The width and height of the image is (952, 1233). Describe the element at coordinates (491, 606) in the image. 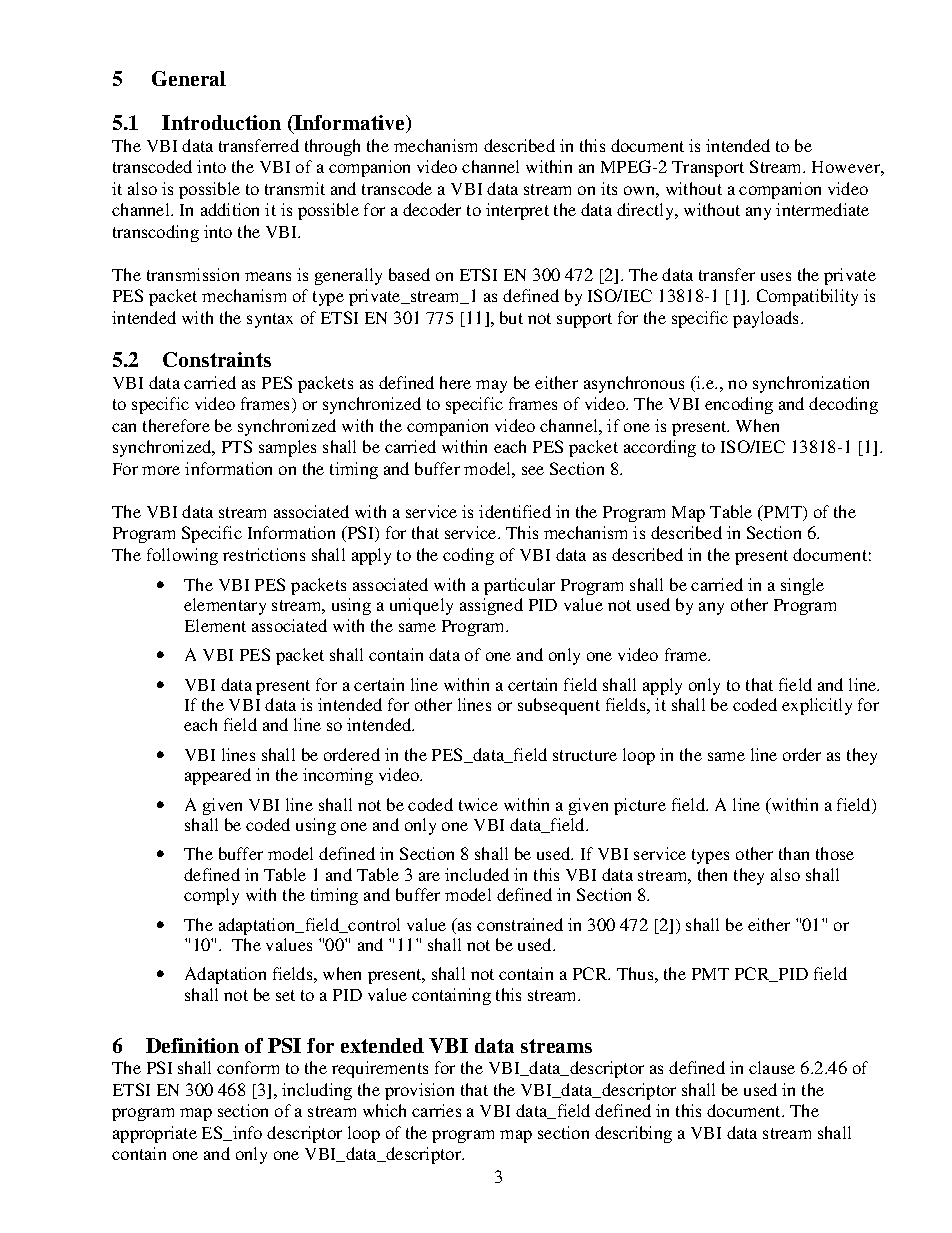

I see `assigned` at that location.
